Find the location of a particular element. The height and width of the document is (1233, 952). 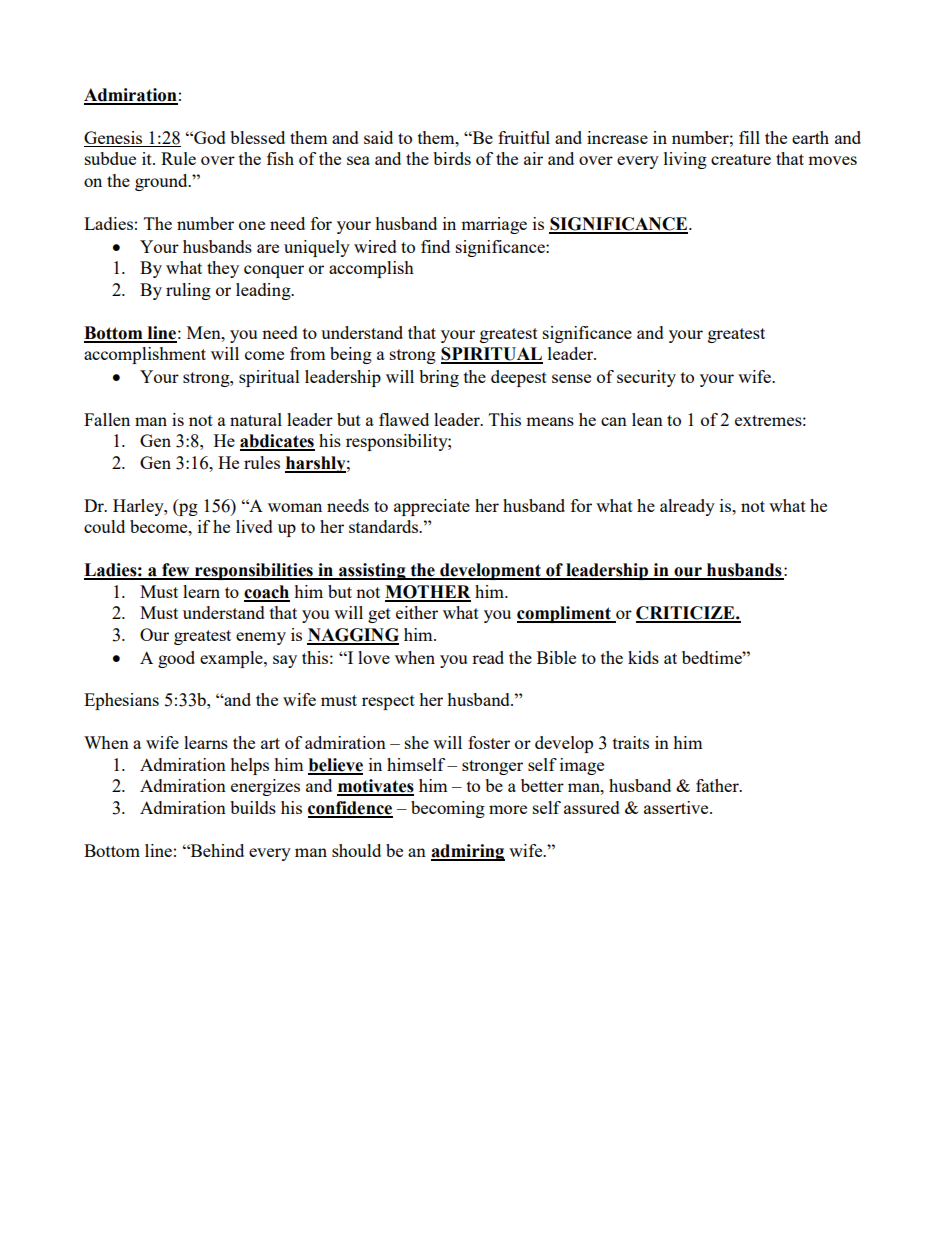

creature is located at coordinates (741, 159).
